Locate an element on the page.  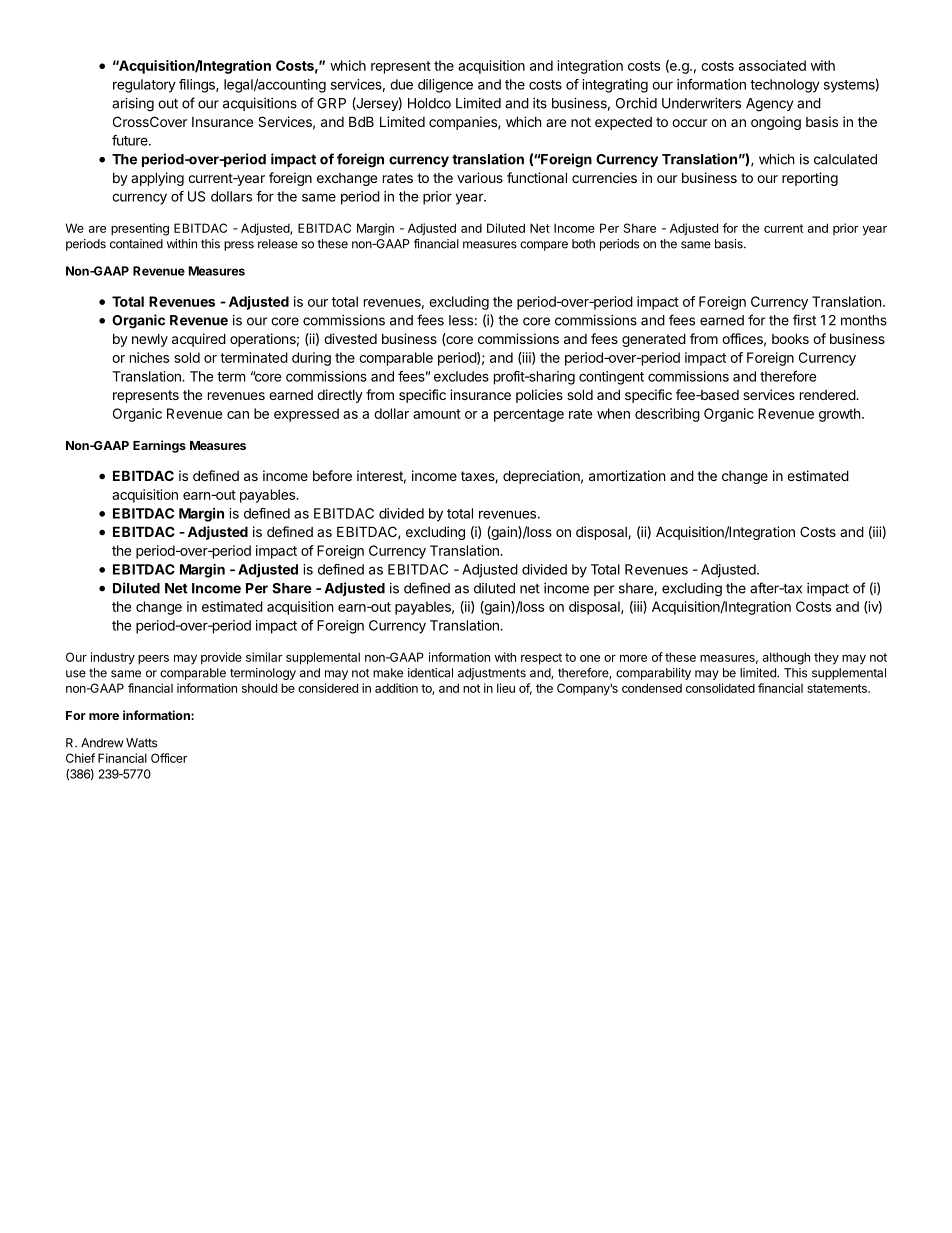
amount is located at coordinates (437, 414).
